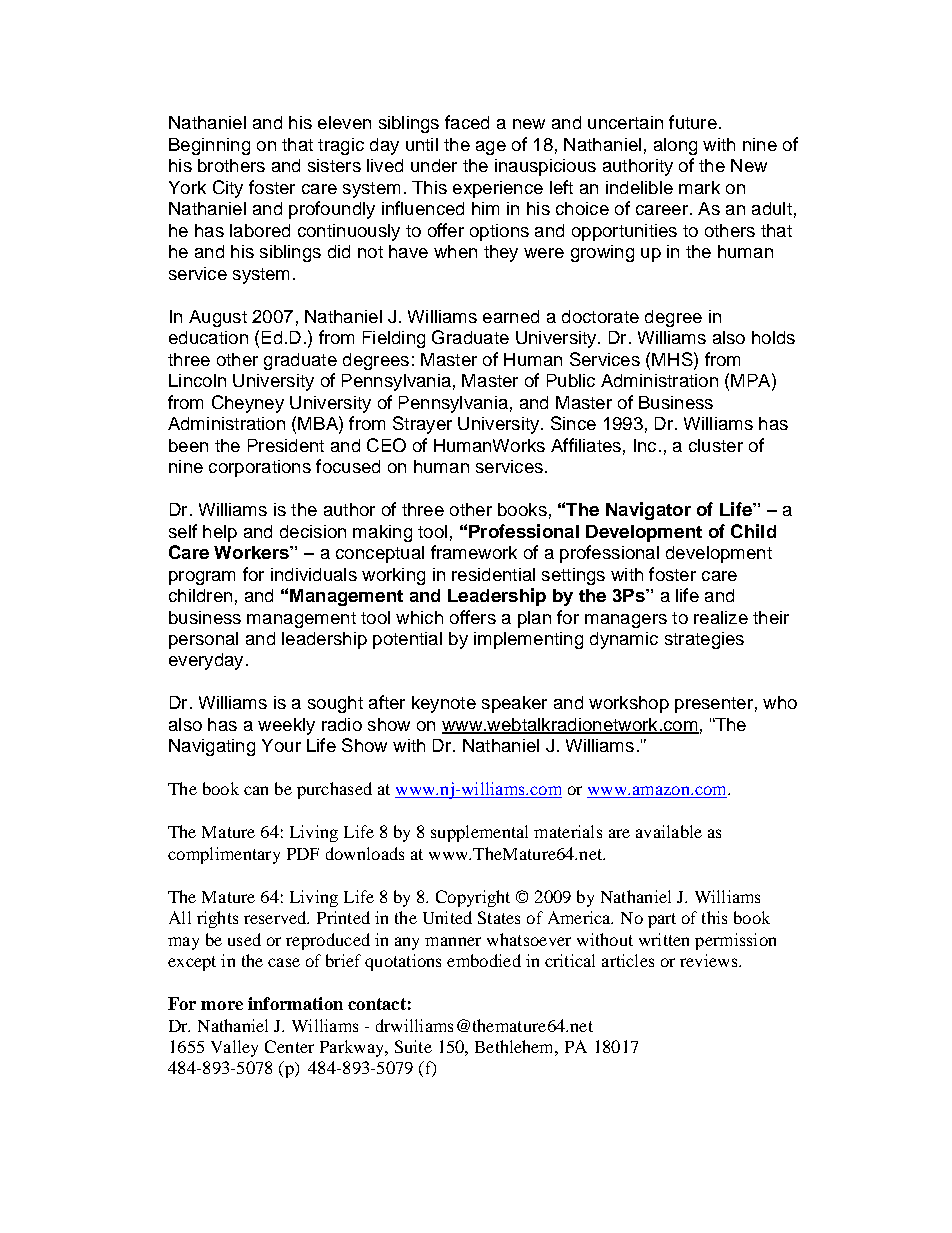  I want to click on supplemental, so click(479, 833).
